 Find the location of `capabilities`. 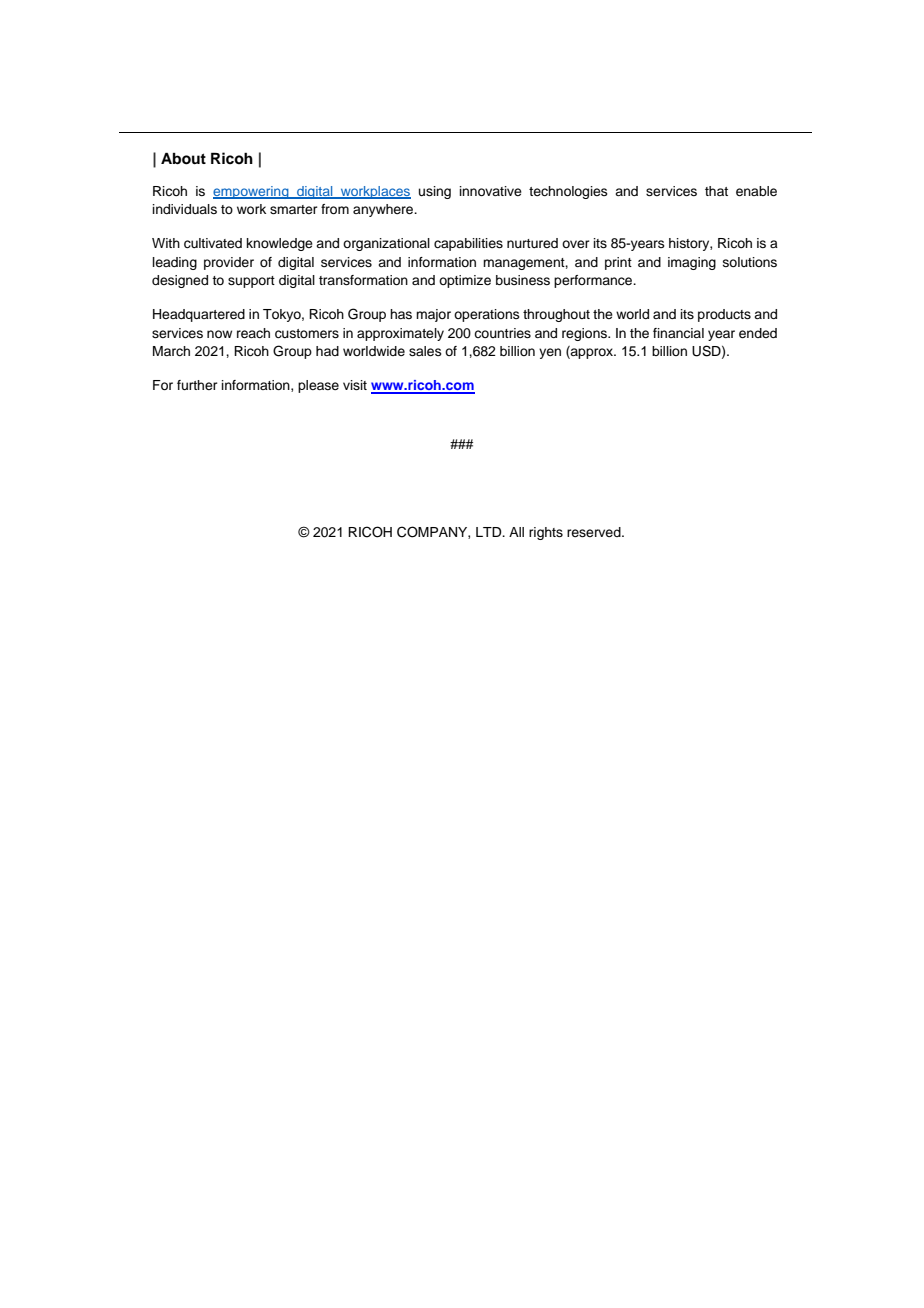

capabilities is located at coordinates (468, 244).
